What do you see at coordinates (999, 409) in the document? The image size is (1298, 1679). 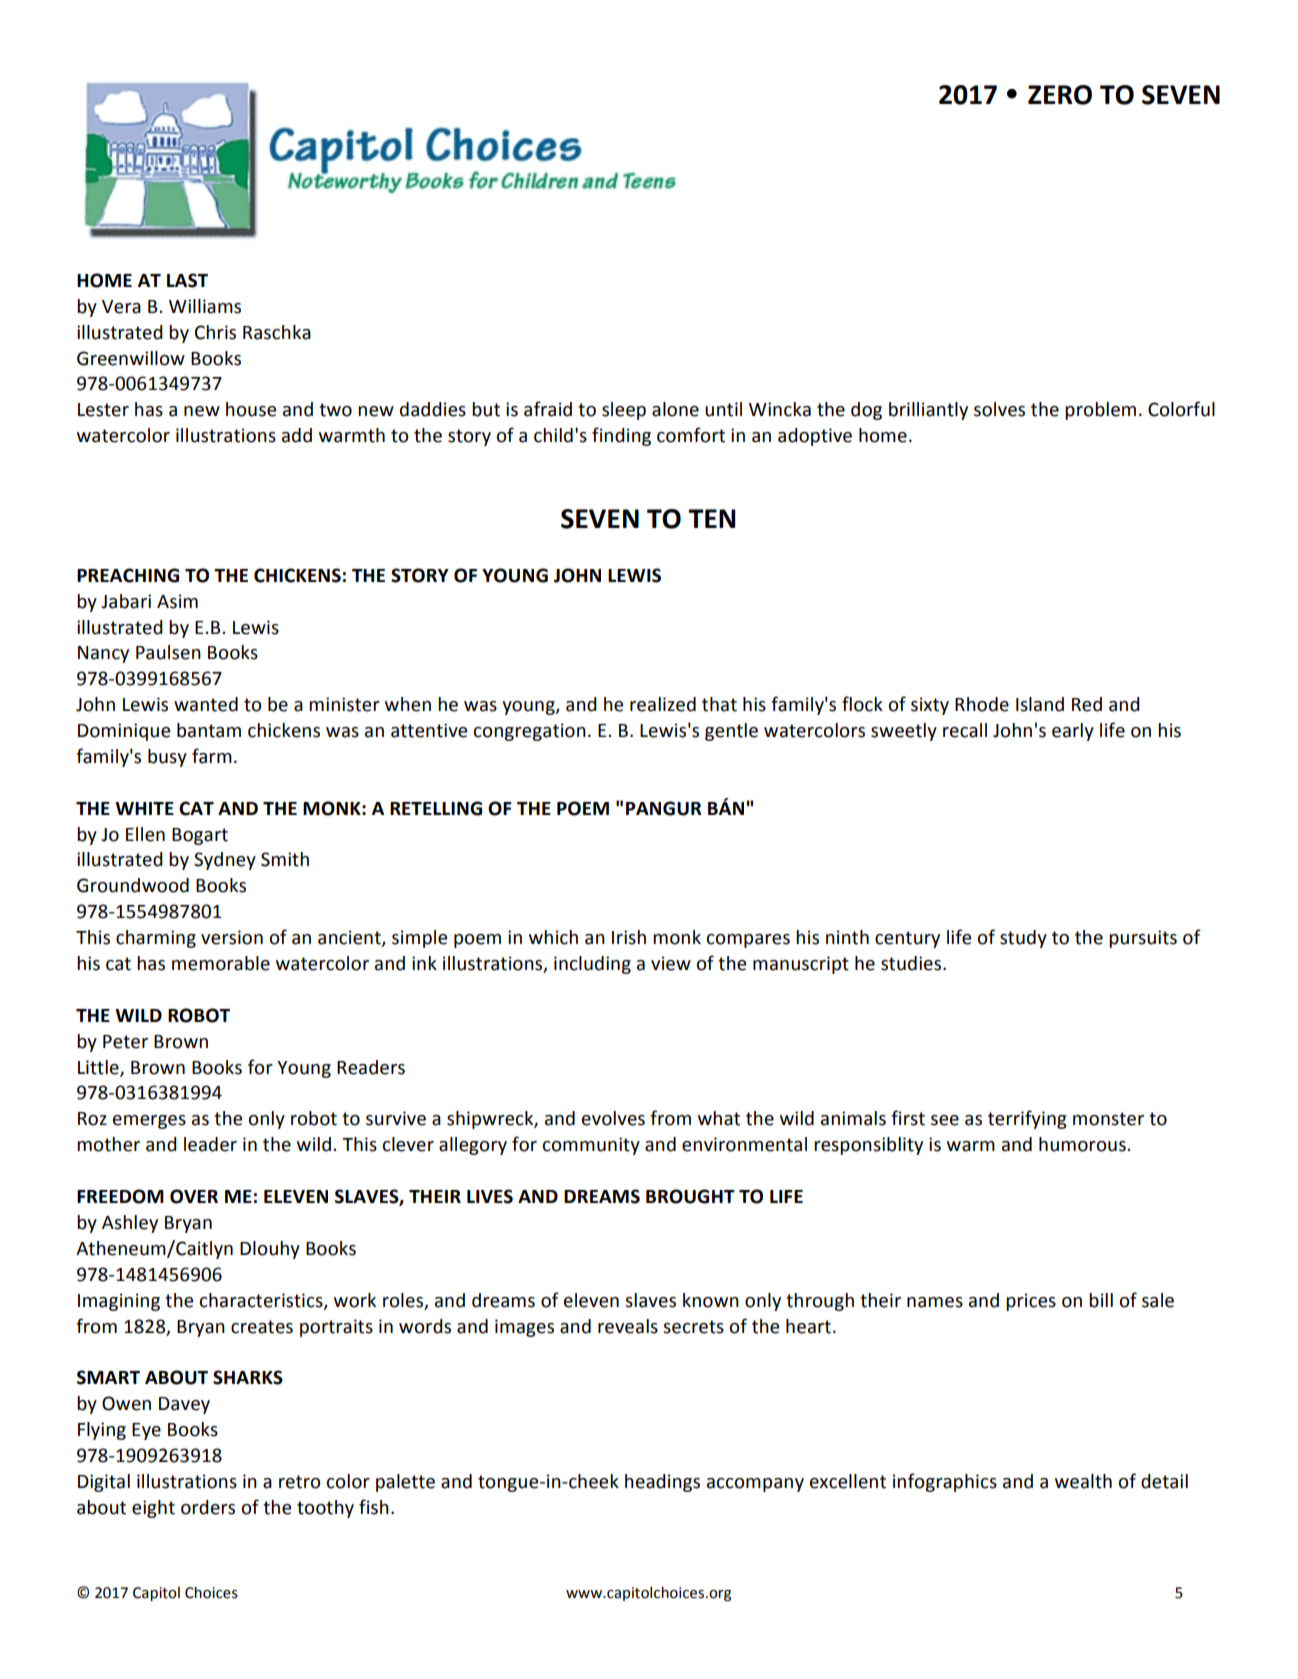 I see `solves` at bounding box center [999, 409].
